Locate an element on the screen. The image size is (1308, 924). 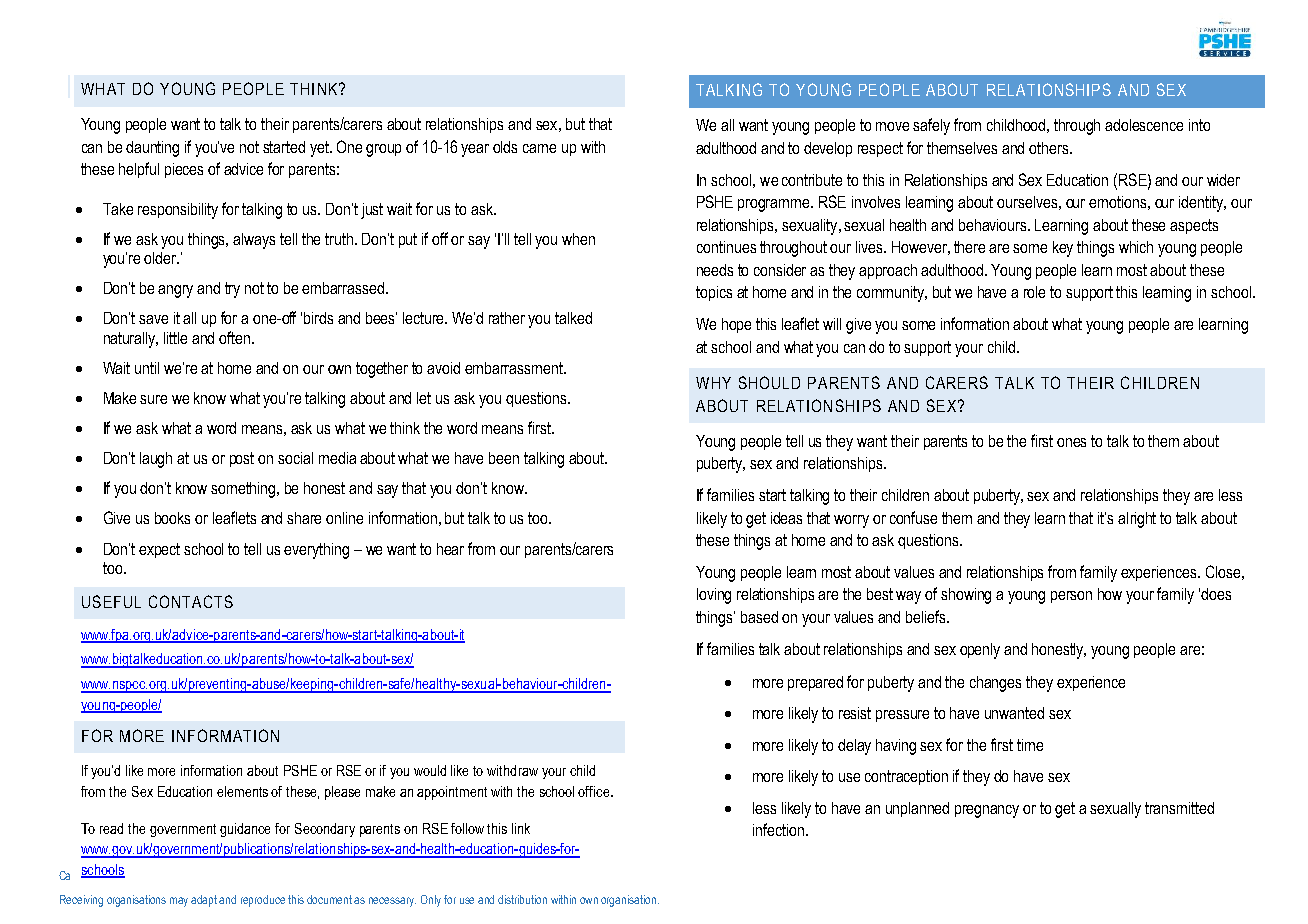
adapt is located at coordinates (205, 901).
